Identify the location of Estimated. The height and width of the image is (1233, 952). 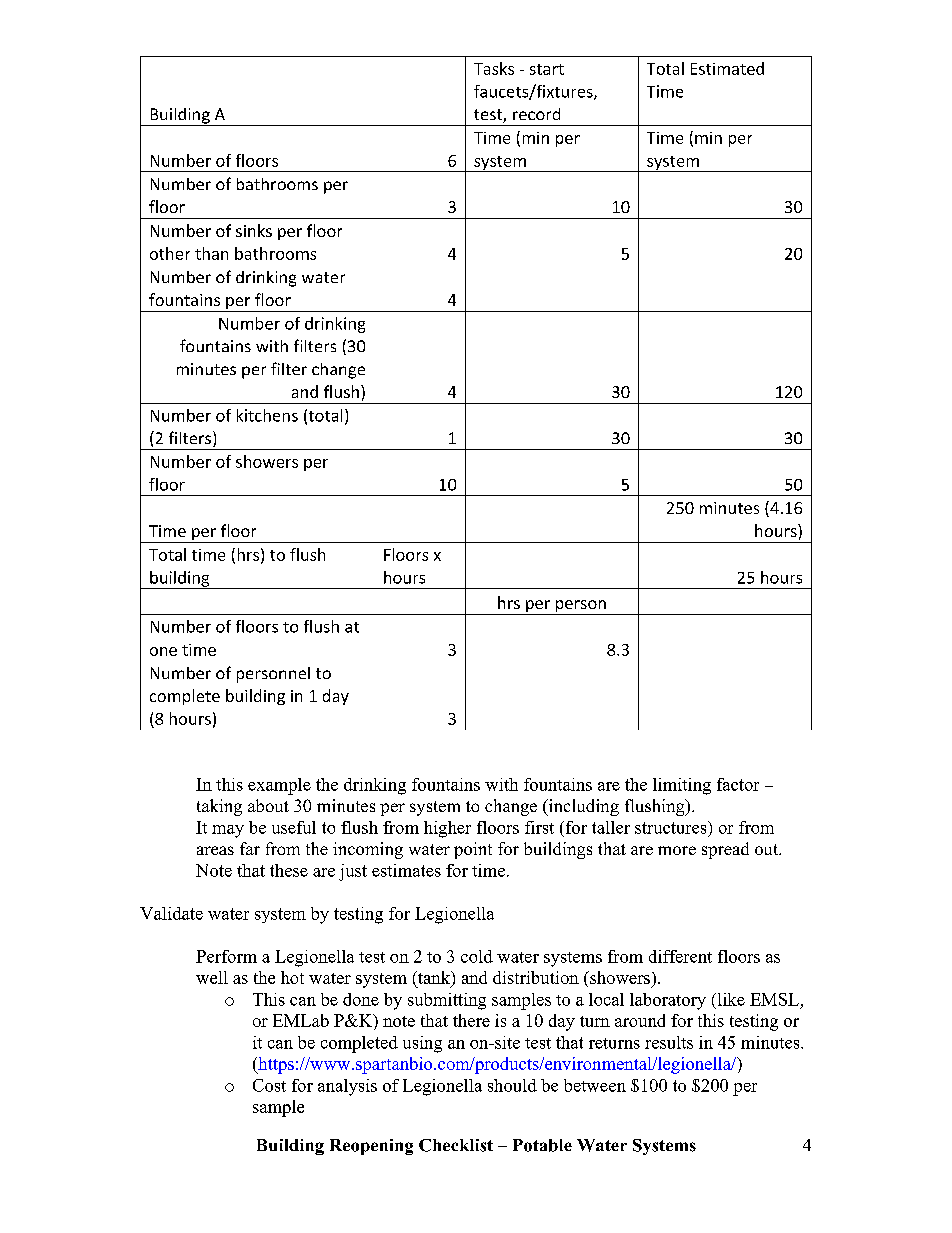
(727, 68).
